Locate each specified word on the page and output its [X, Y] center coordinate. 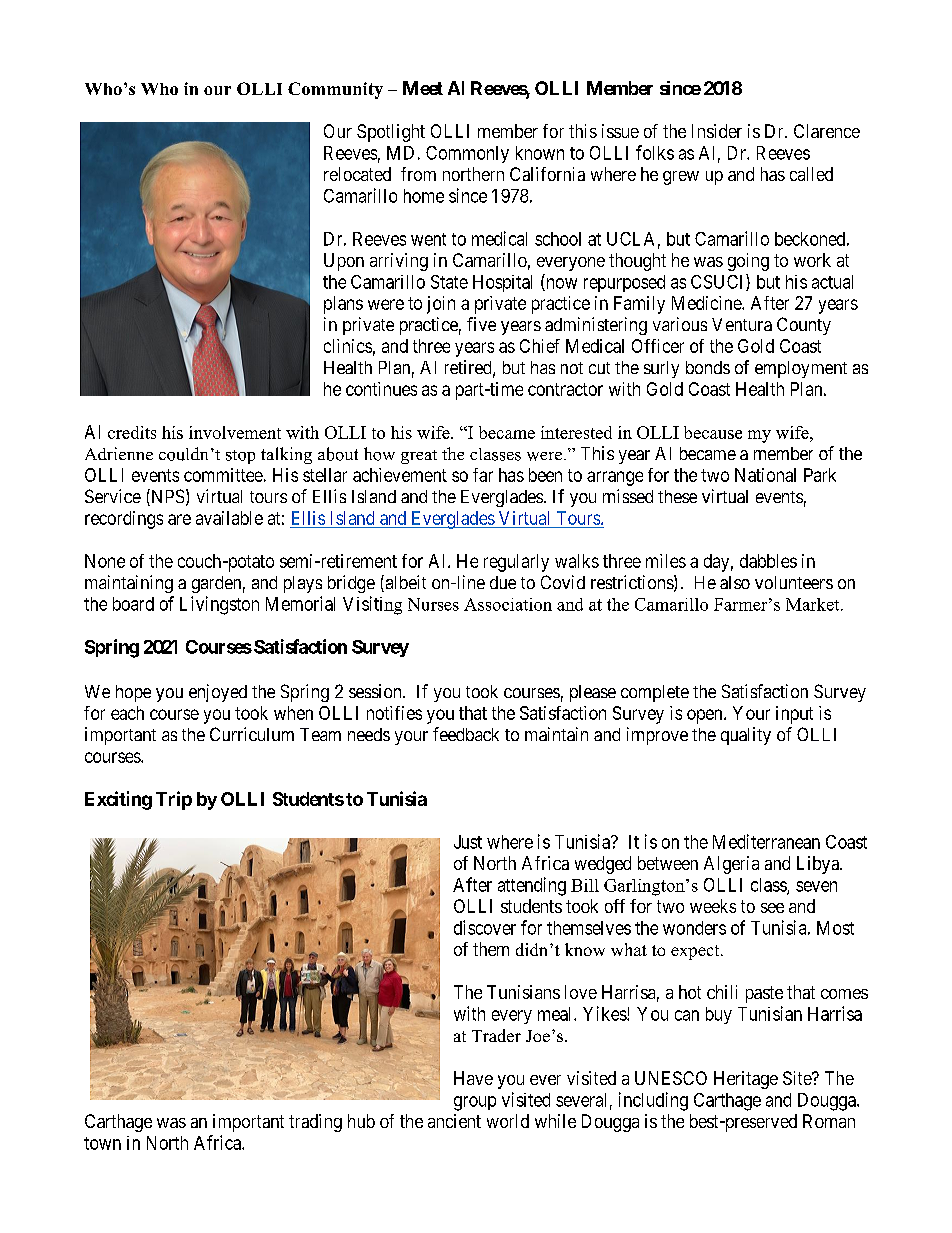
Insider [717, 131]
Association [508, 604]
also [735, 582]
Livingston [219, 605]
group [475, 1103]
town [102, 1143]
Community [335, 90]
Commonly [467, 154]
